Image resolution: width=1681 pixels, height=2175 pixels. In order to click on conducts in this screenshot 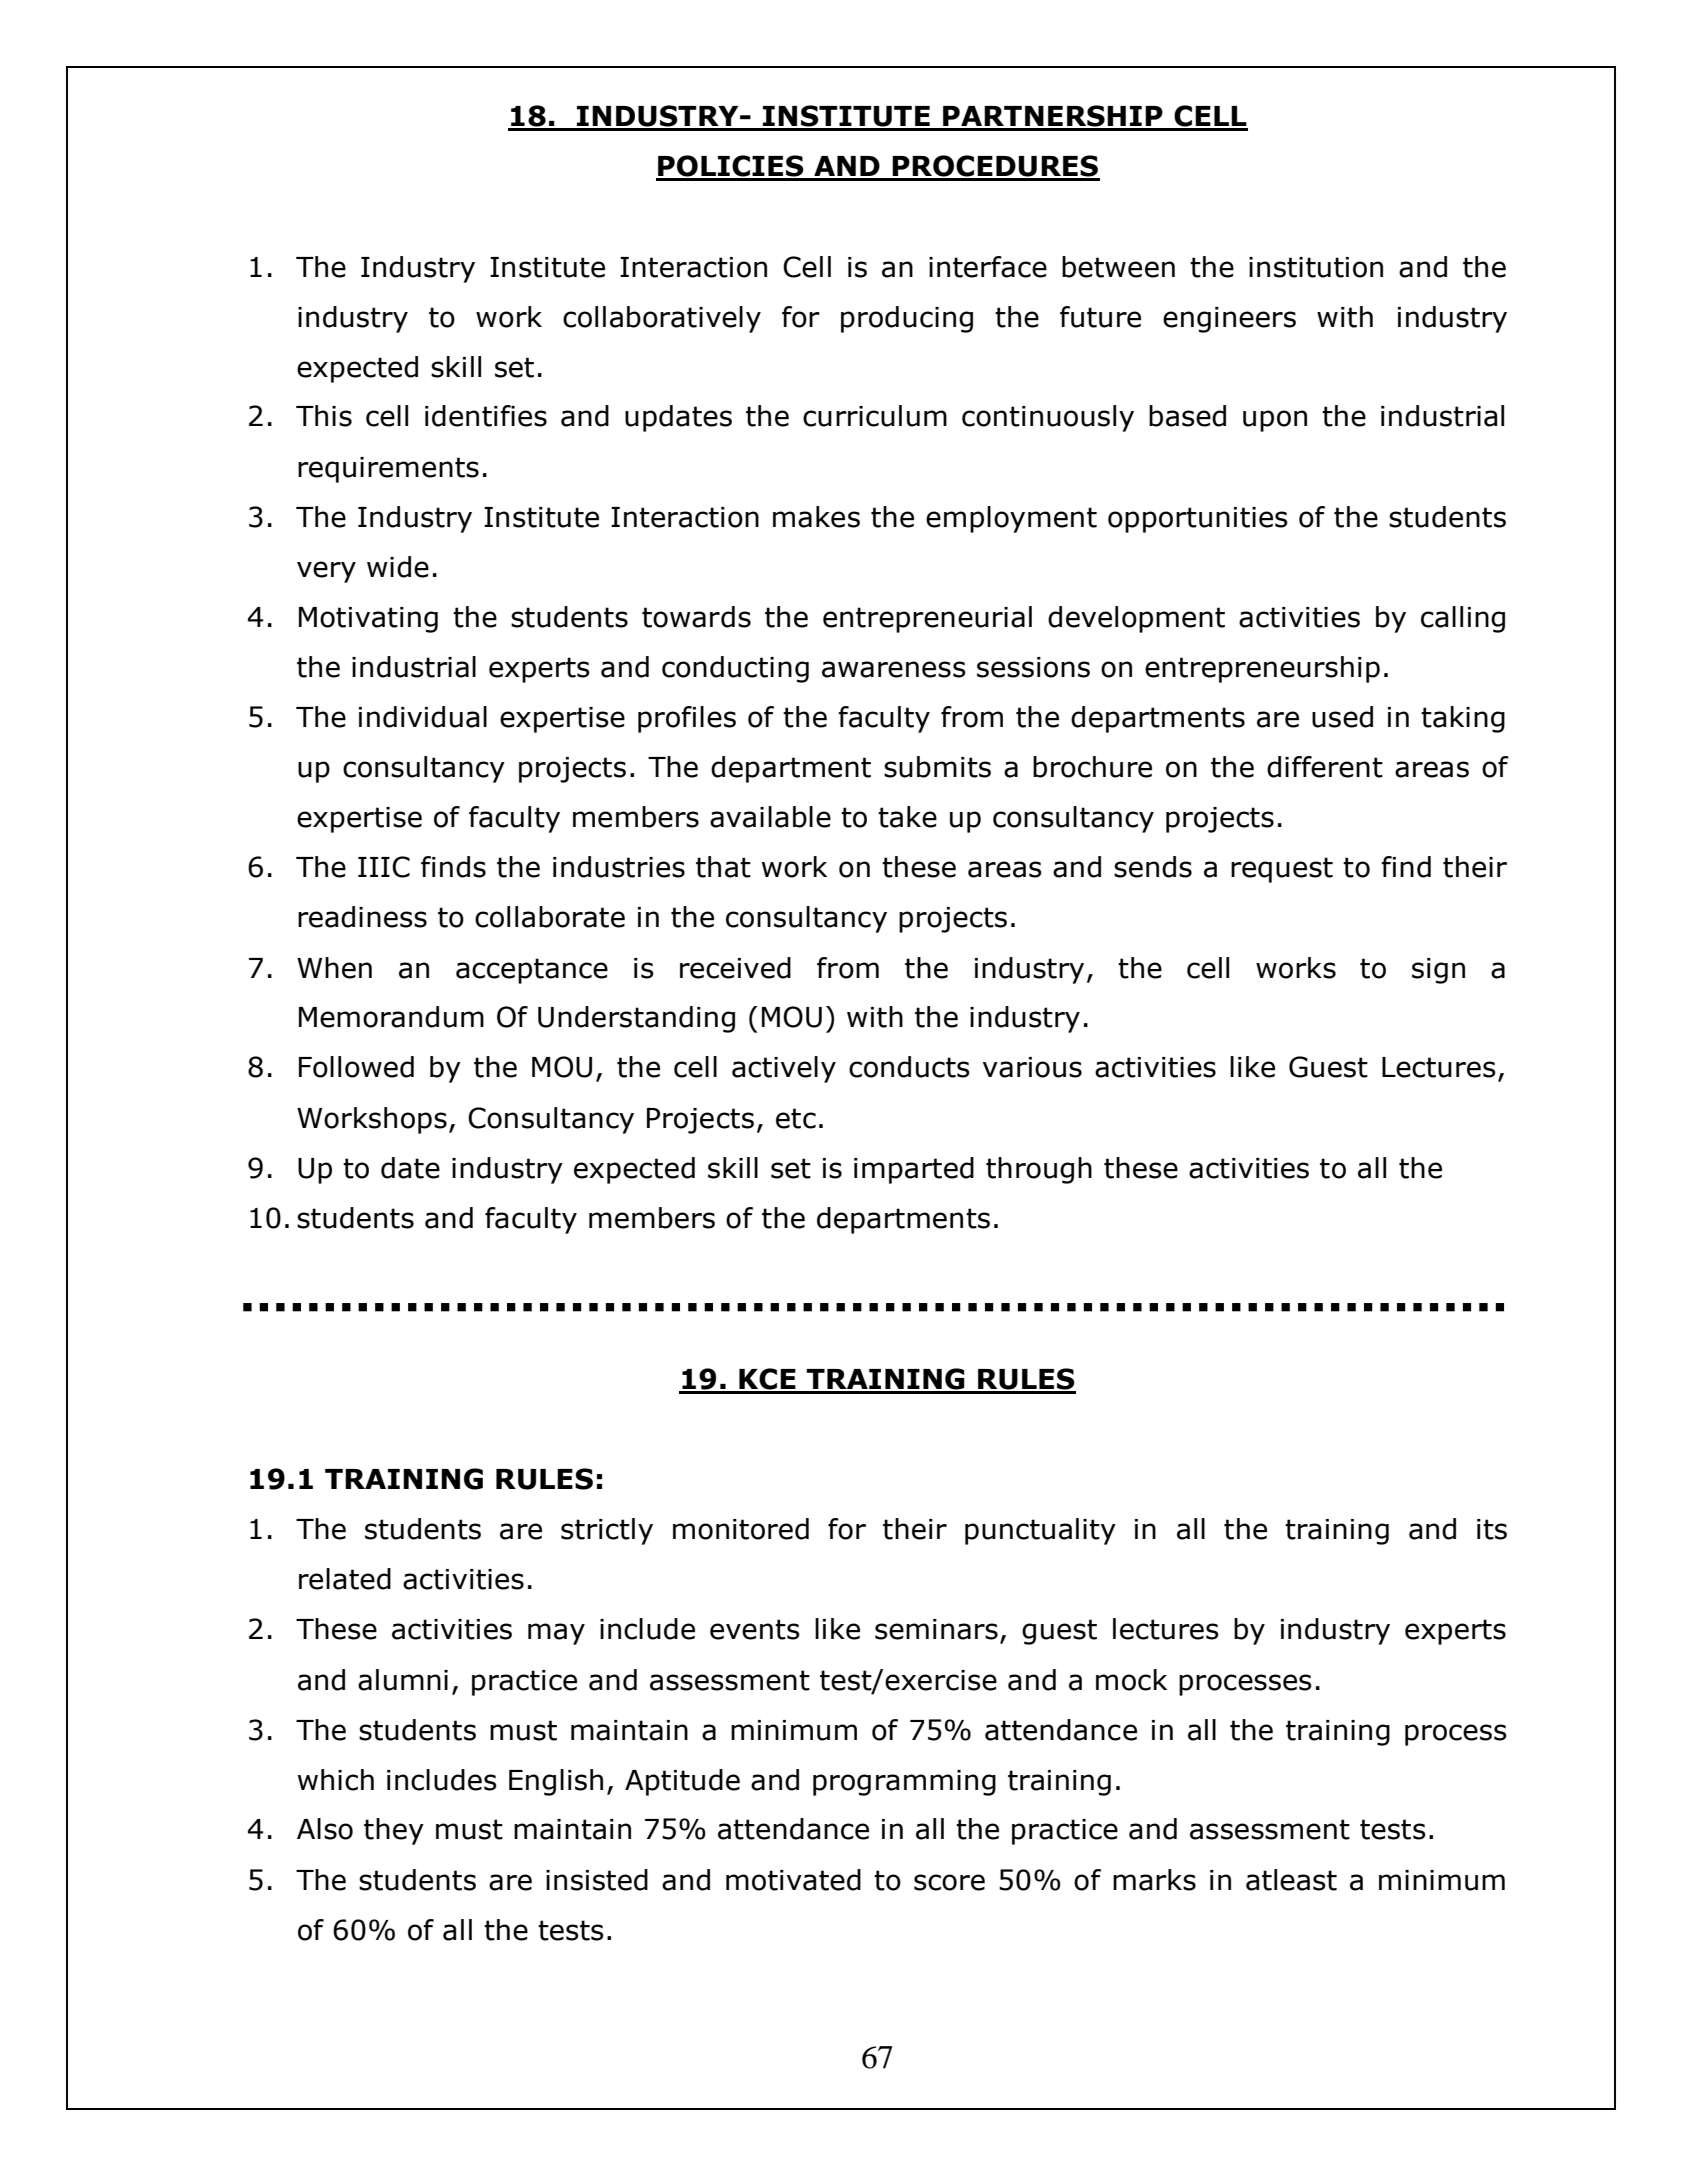, I will do `click(909, 1067)`.
